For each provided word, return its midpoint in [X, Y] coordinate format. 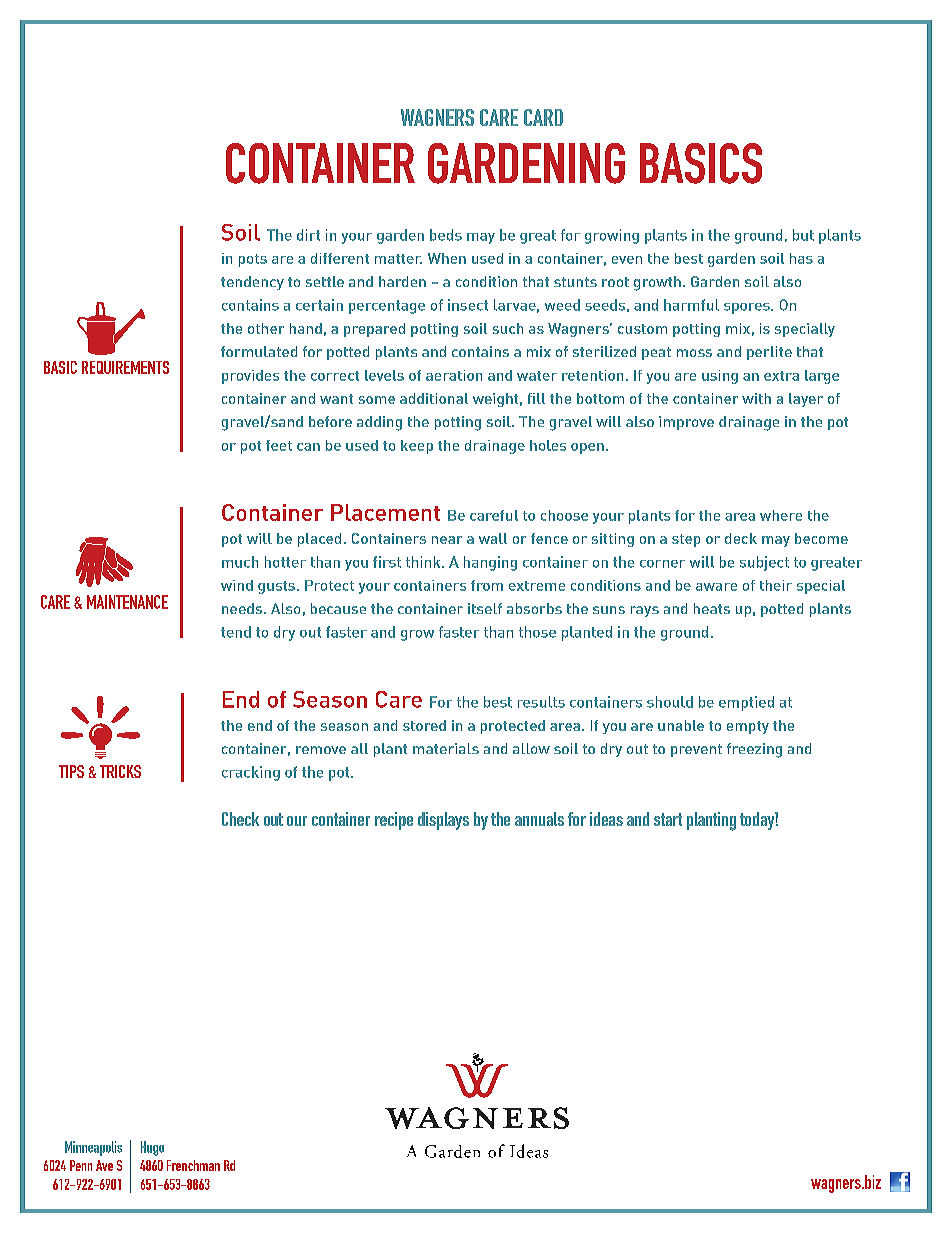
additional [434, 398]
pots [253, 260]
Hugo [152, 1148]
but [803, 235]
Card [543, 117]
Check [240, 819]
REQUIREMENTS [125, 367]
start [668, 819]
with [756, 398]
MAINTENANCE [127, 602]
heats [712, 608]
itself [485, 608]
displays [443, 821]
